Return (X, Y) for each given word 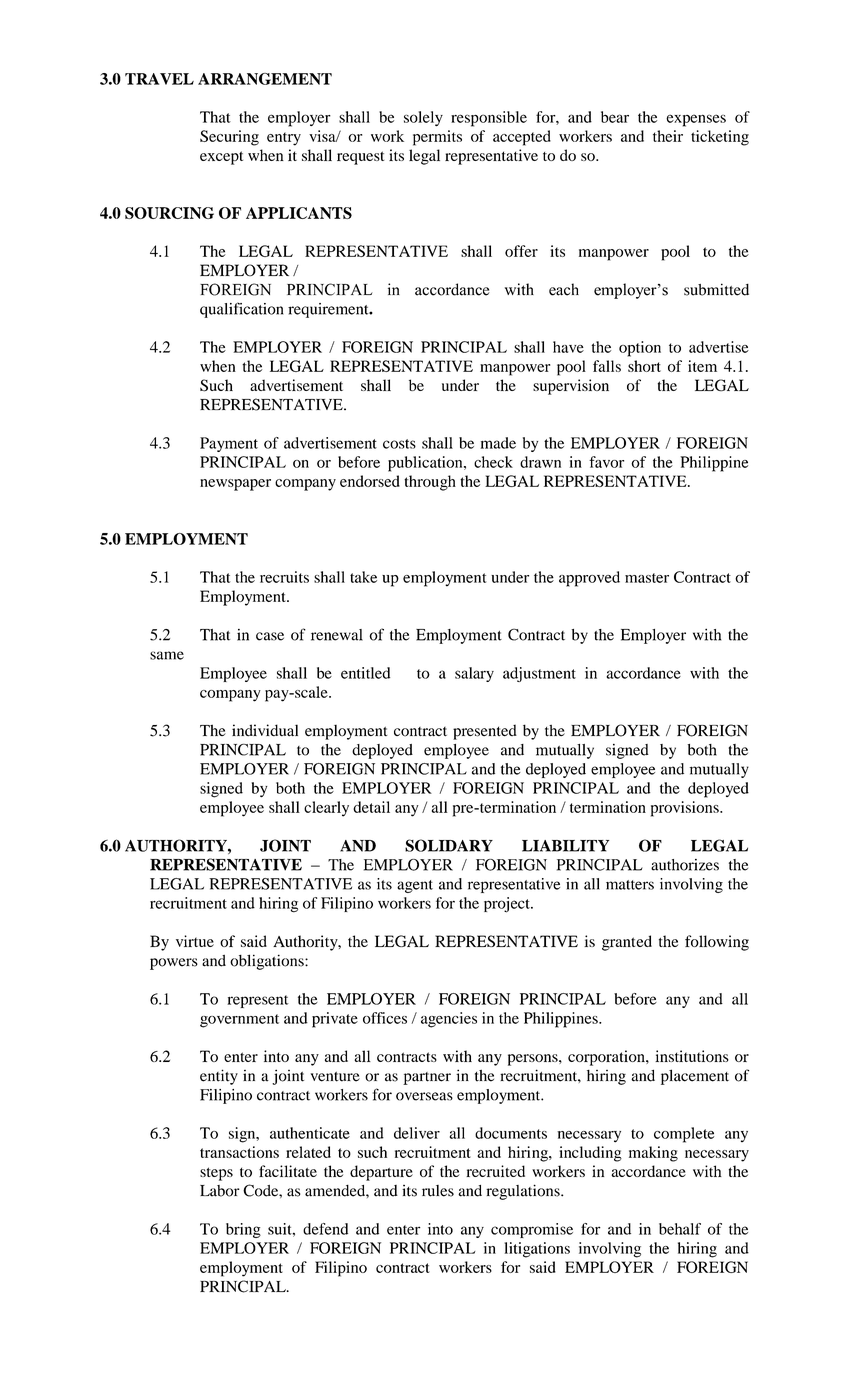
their (668, 136)
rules (438, 1191)
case (270, 636)
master (647, 578)
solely (423, 118)
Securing (229, 138)
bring (243, 1230)
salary (474, 674)
